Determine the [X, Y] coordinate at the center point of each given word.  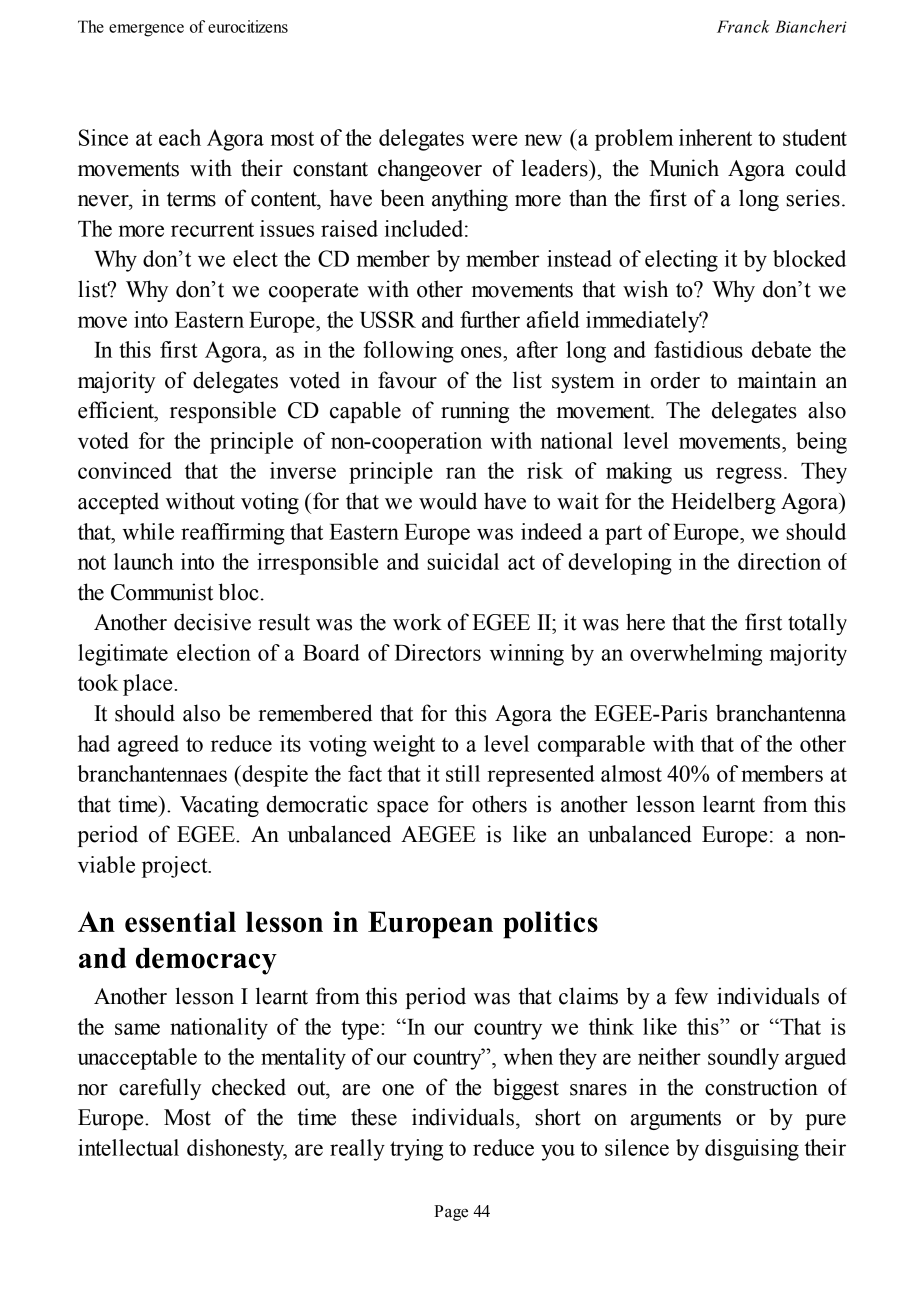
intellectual [128, 1147]
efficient [117, 410]
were [494, 140]
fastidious [698, 349]
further [490, 319]
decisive [212, 622]
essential [180, 922]
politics [550, 925]
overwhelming [696, 655]
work [417, 622]
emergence [146, 30]
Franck [743, 26]
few [691, 996]
